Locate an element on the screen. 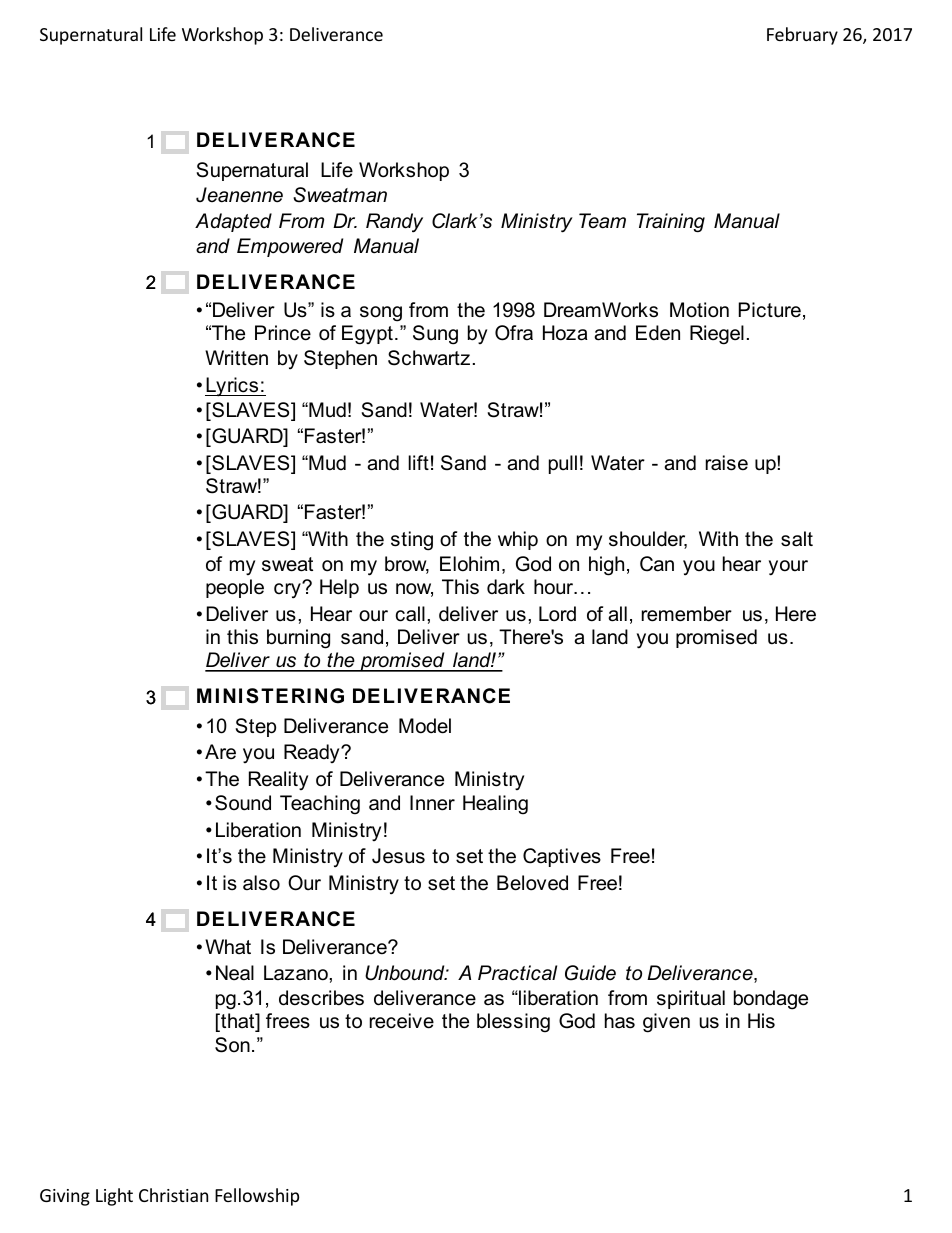 Image resolution: width=952 pixels, height=1233 pixels. Adapted is located at coordinates (233, 222).
